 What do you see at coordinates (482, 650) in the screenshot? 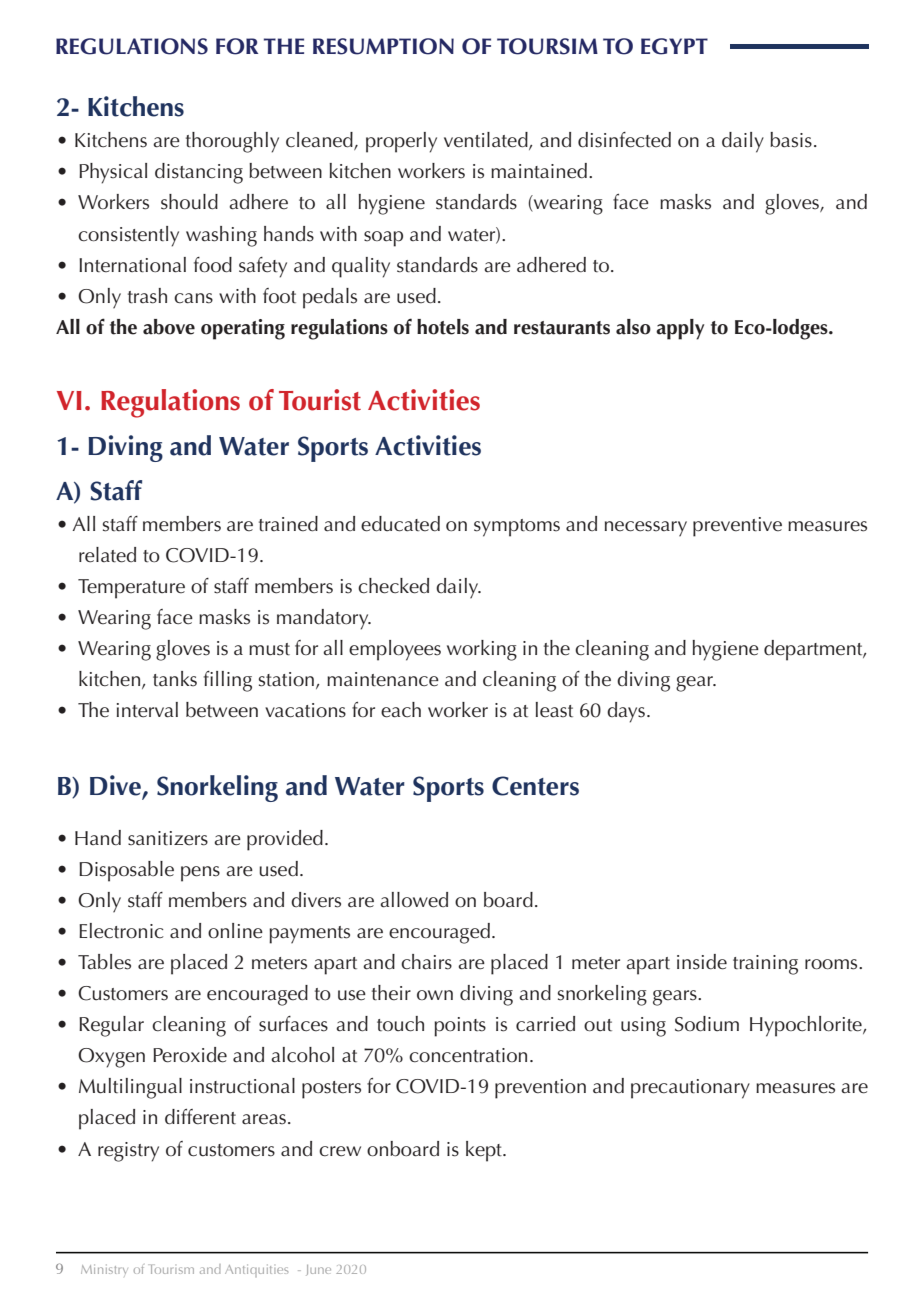
I see `working` at bounding box center [482, 650].
